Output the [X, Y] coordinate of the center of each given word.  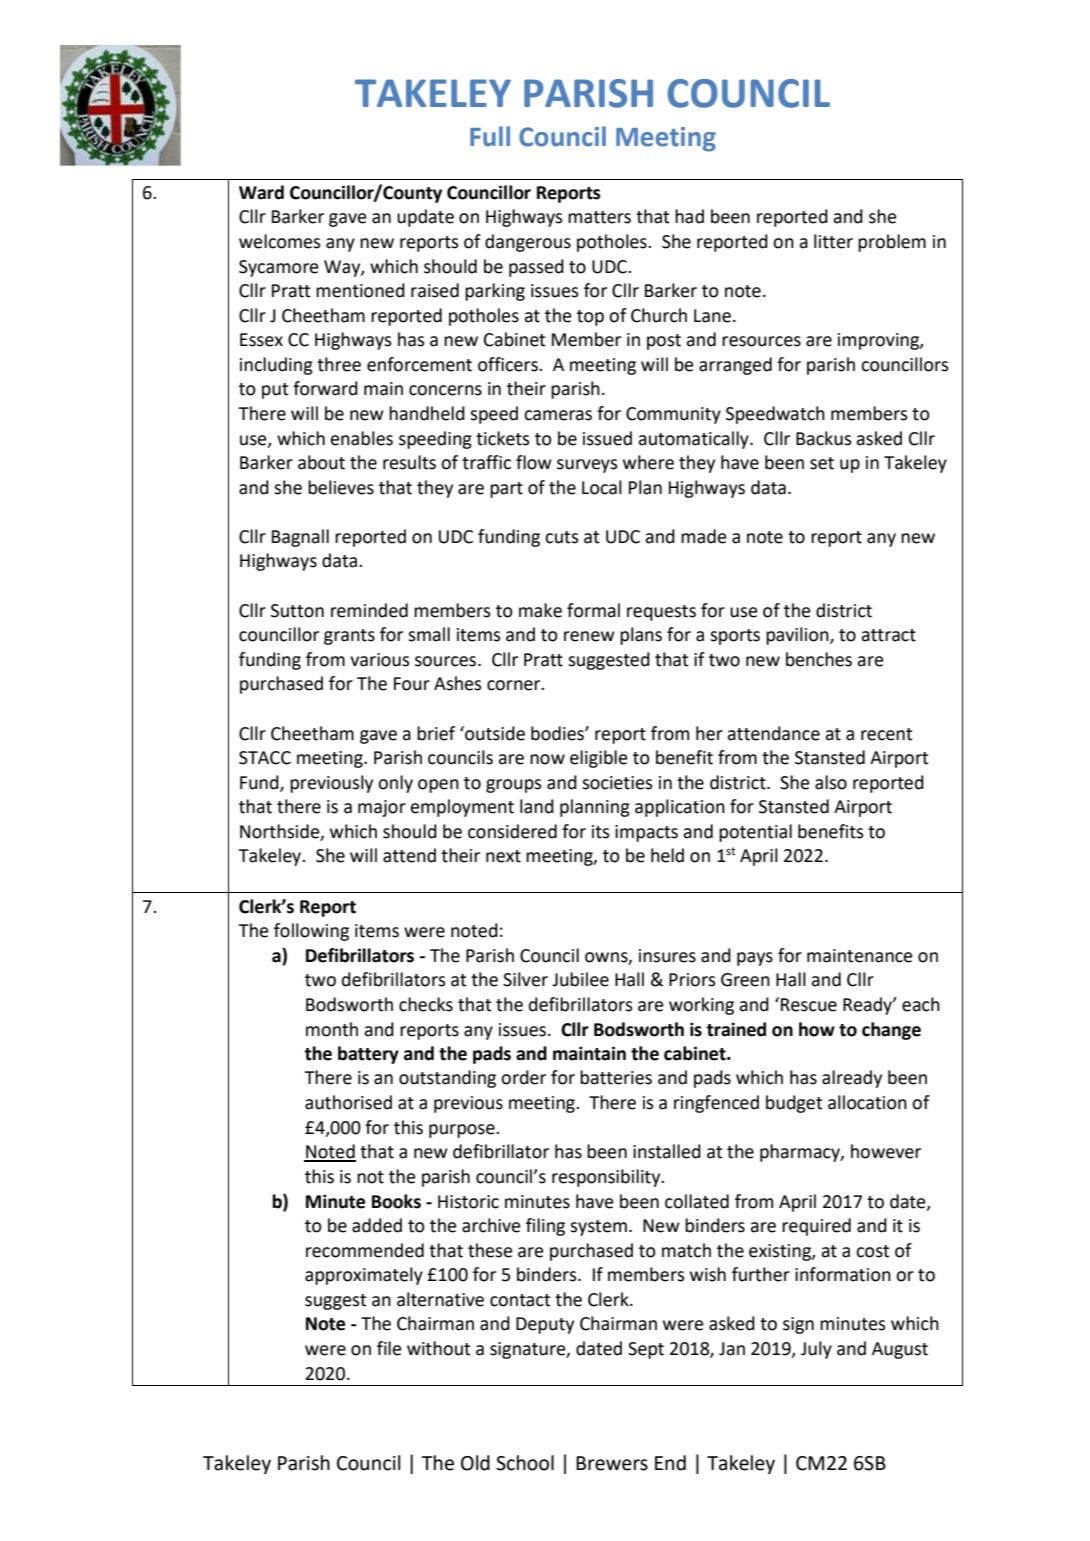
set [822, 463]
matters [599, 217]
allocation [867, 1102]
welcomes [280, 241]
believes [341, 487]
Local [602, 487]
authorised [348, 1102]
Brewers [612, 1463]
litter [833, 241]
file [389, 1348]
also [831, 782]
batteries [616, 1077]
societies [617, 783]
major [382, 808]
